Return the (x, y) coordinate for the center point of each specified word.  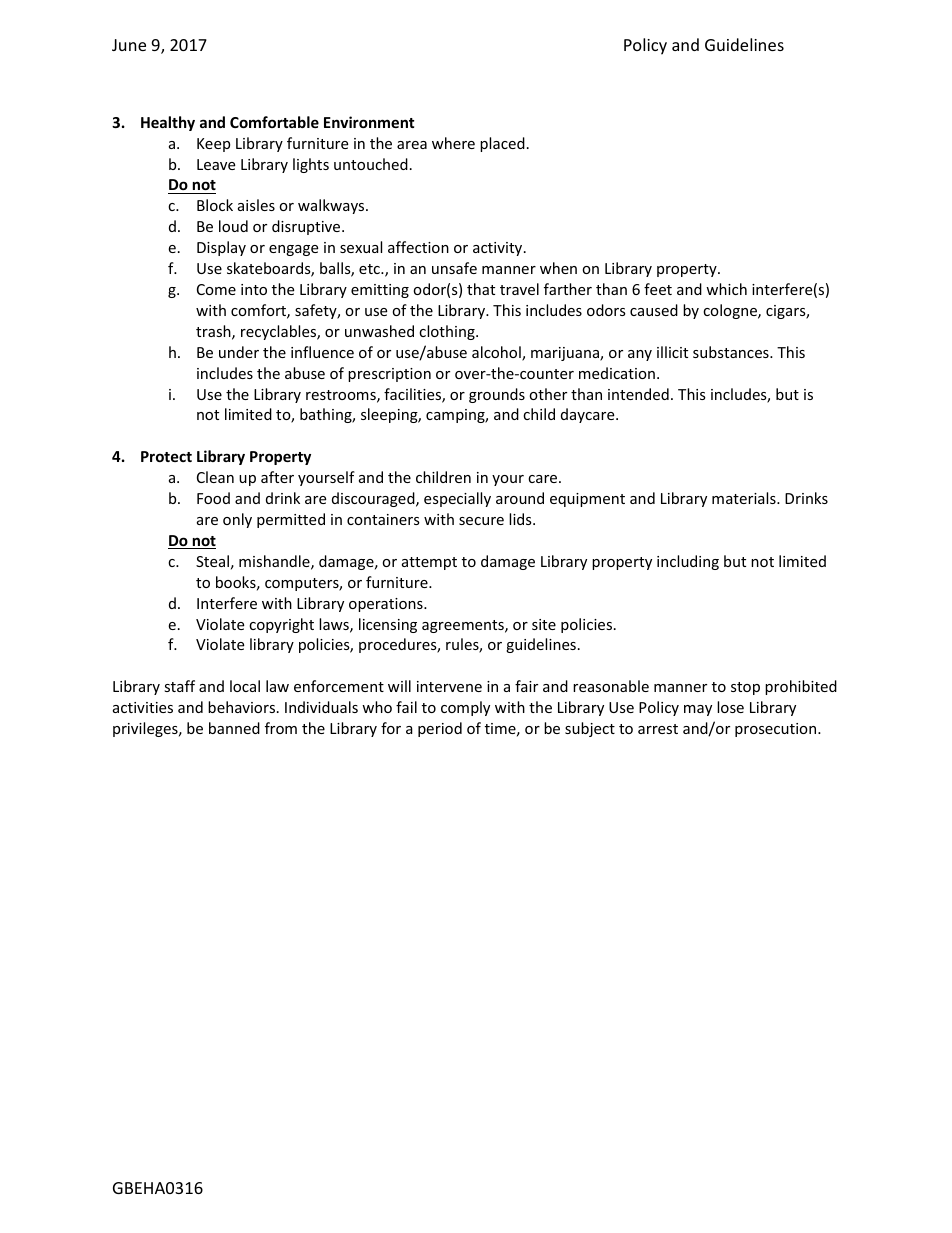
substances (732, 352)
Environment (369, 122)
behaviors (241, 707)
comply (465, 708)
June (129, 45)
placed (502, 144)
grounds (497, 395)
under (239, 352)
